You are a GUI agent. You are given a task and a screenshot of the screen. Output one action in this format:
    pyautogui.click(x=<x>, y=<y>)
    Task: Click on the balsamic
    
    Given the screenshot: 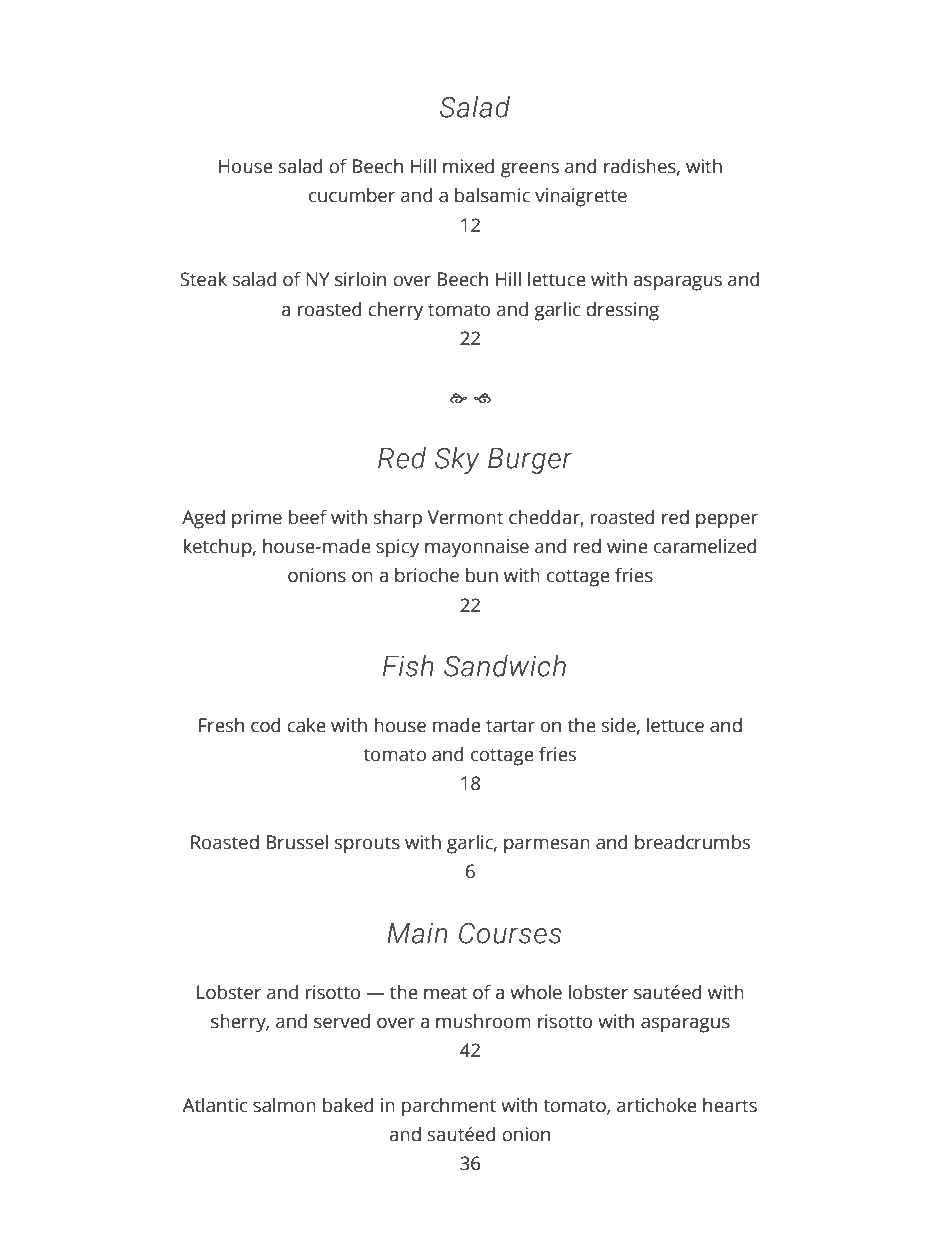 What is the action you would take?
    pyautogui.click(x=492, y=195)
